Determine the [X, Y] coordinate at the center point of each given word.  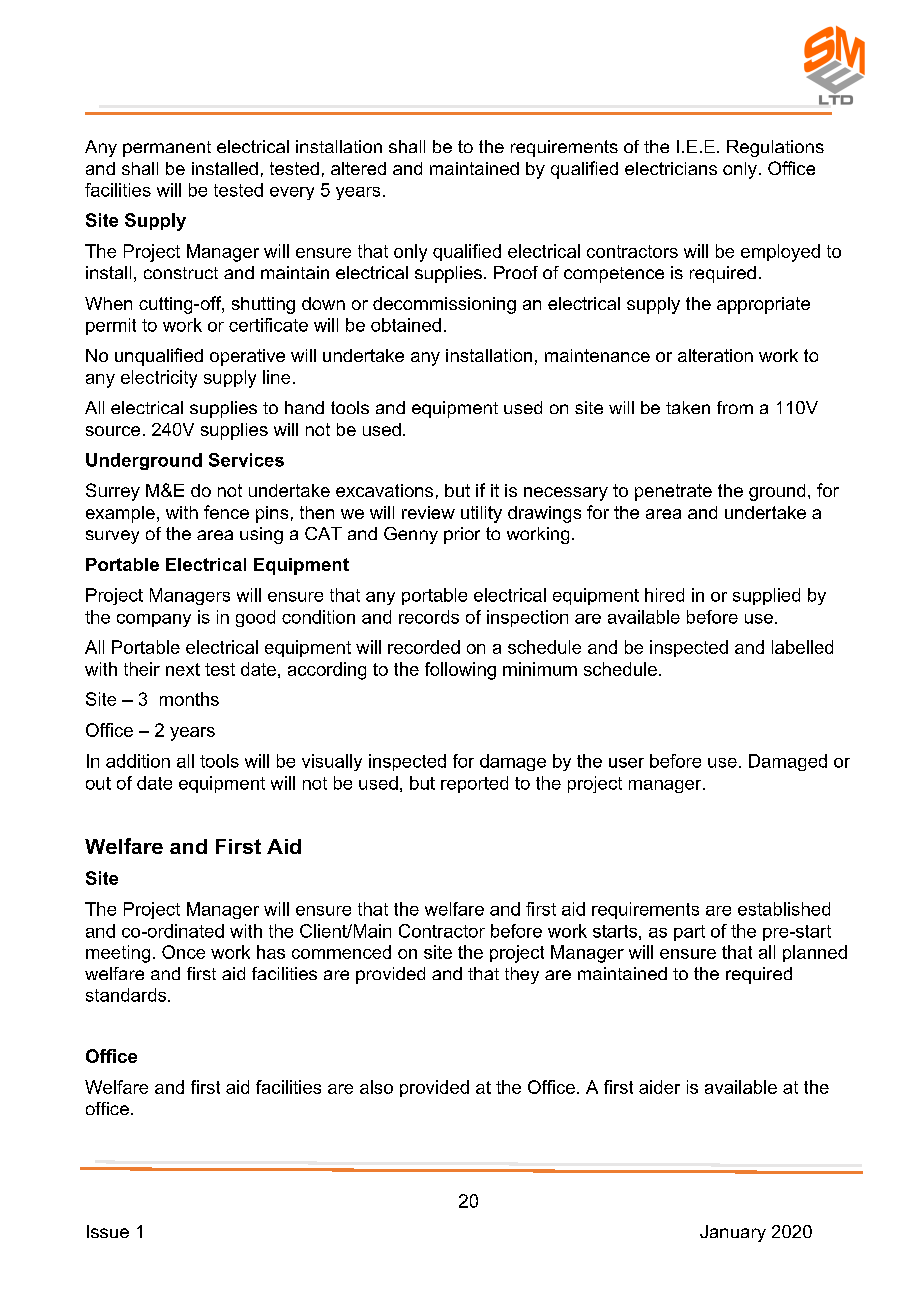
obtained [406, 325]
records [429, 617]
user [626, 763]
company [154, 620]
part [689, 933]
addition [138, 761]
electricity [159, 379]
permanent [167, 149]
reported [474, 784]
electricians [671, 168]
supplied [766, 596]
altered [358, 168]
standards [127, 995]
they [522, 975]
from [735, 407]
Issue [108, 1231]
